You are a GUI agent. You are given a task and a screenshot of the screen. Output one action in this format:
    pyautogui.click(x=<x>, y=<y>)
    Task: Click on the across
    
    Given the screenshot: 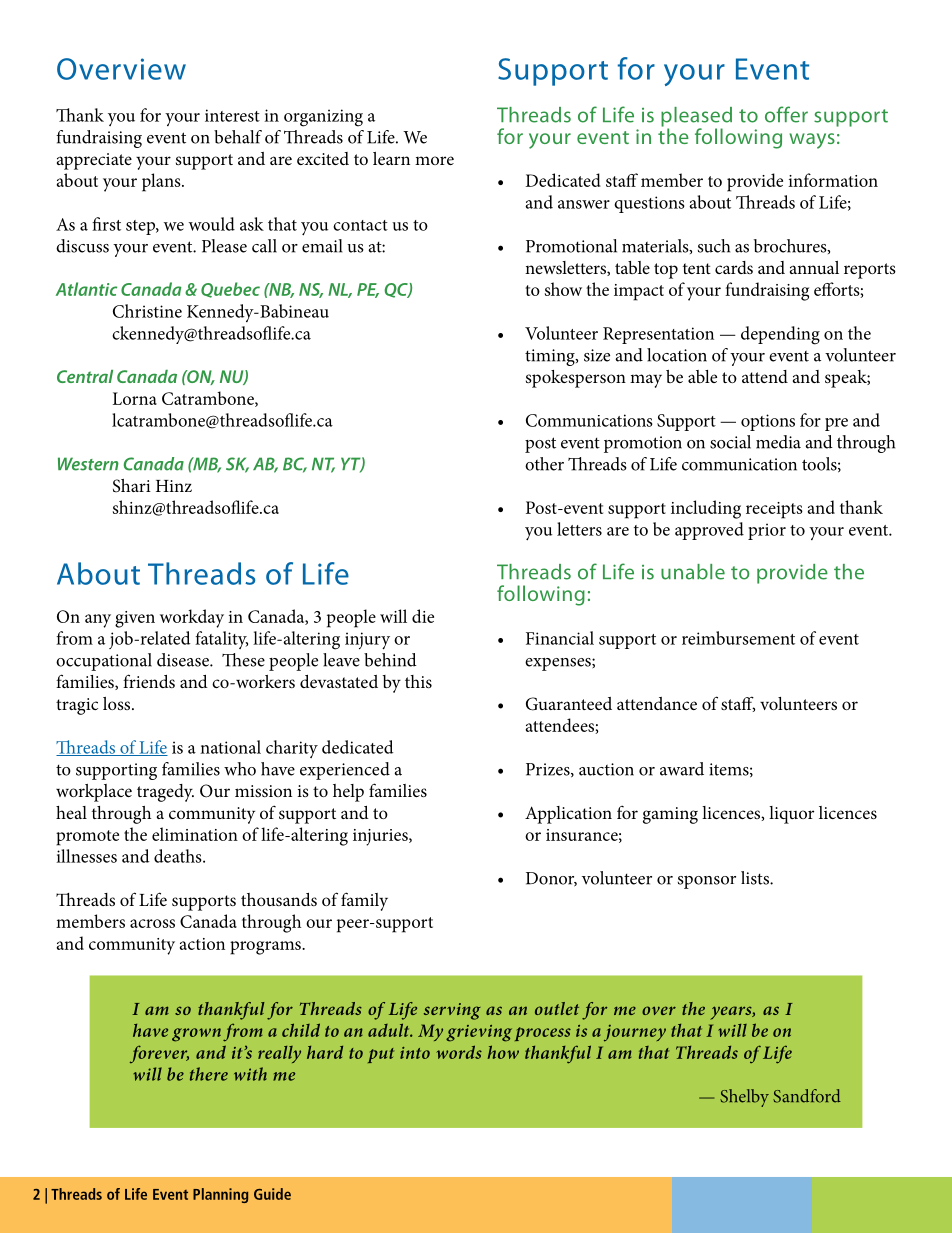 What is the action you would take?
    pyautogui.click(x=152, y=923)
